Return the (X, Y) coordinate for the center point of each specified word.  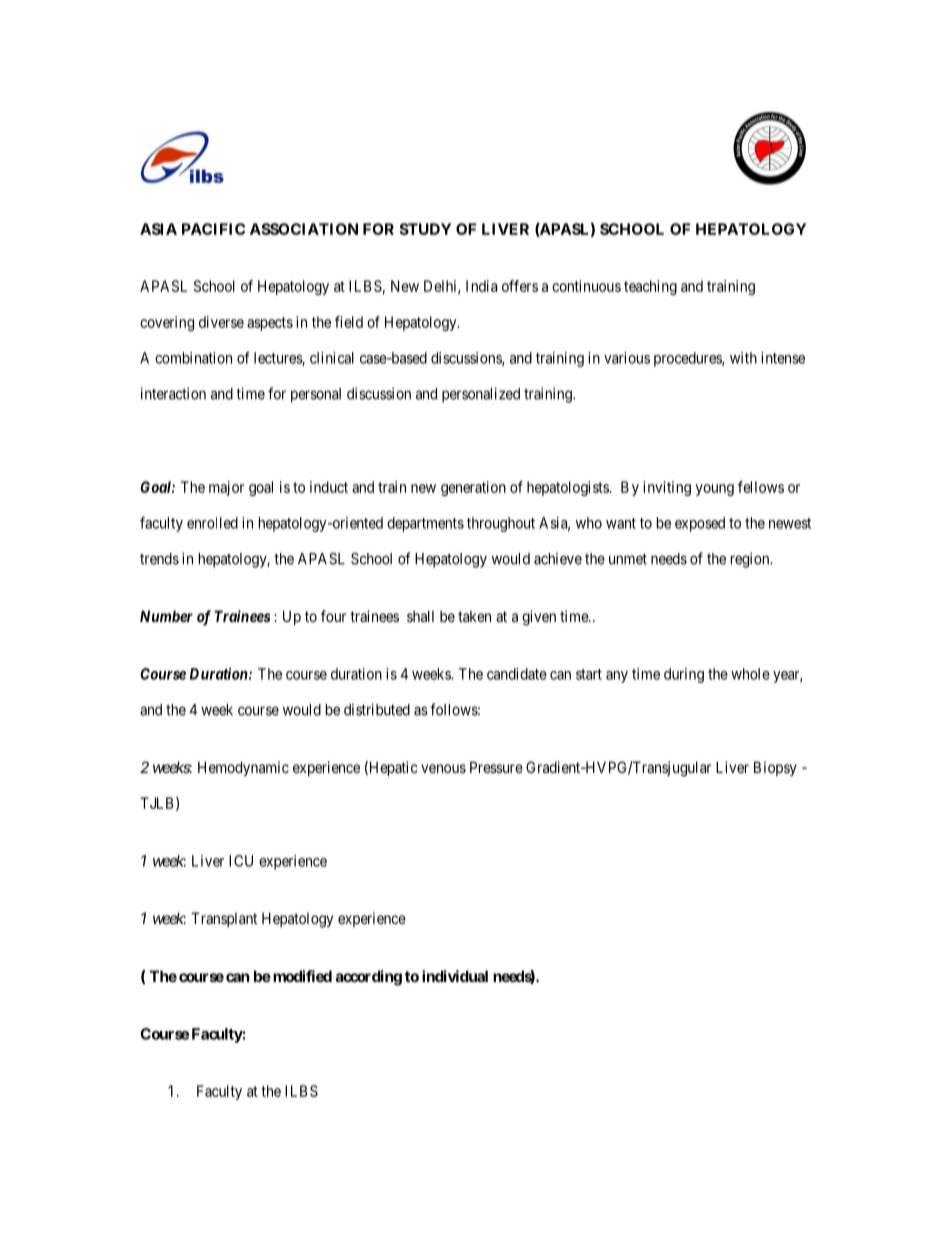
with (743, 358)
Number (166, 616)
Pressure (496, 767)
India (481, 286)
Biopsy (775, 768)
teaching (650, 287)
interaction (173, 393)
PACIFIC (213, 229)
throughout (501, 524)
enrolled (212, 523)
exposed (700, 524)
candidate (517, 674)
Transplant (224, 919)
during (684, 675)
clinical (332, 358)
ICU (241, 861)
